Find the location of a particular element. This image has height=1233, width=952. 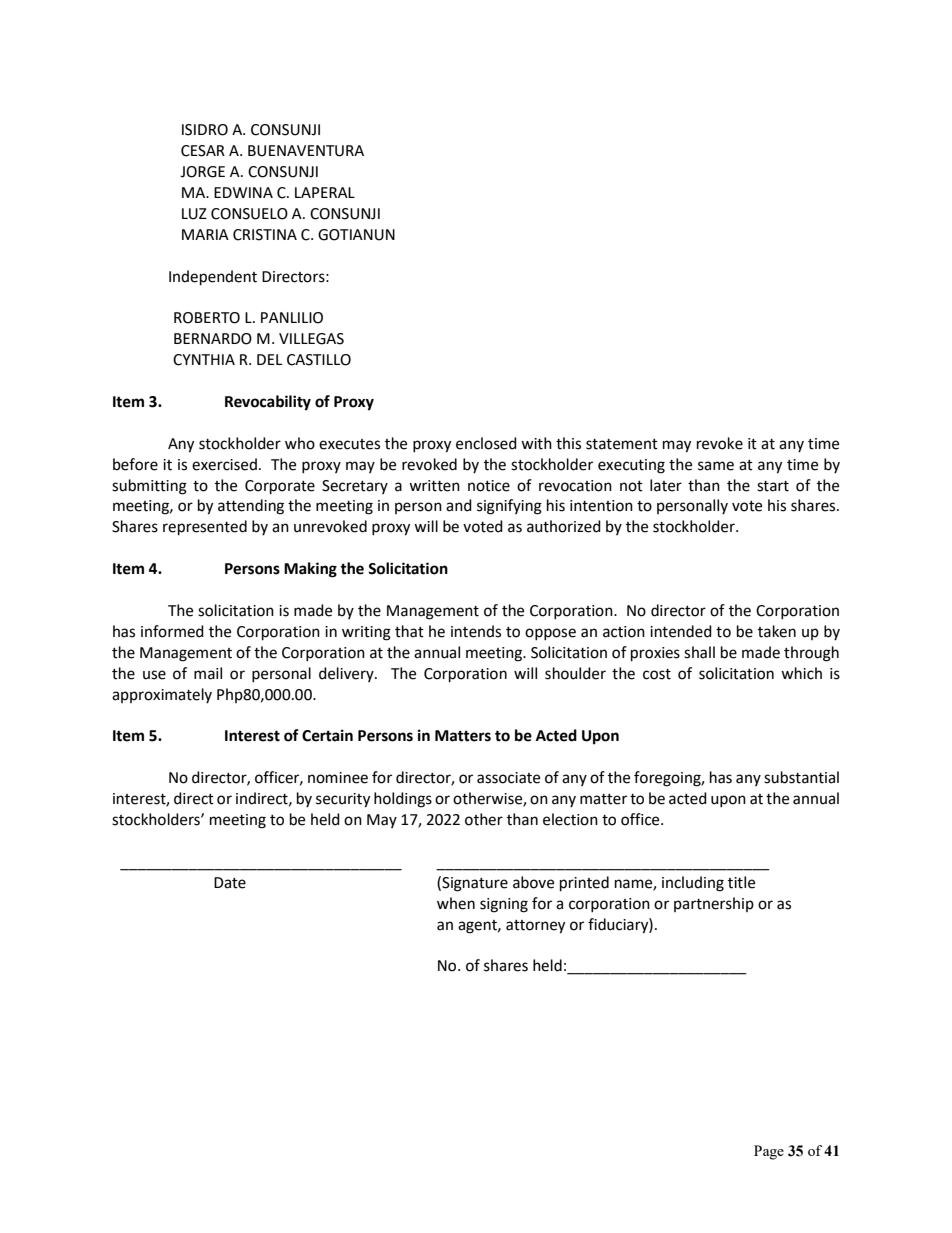

when is located at coordinates (456, 903).
